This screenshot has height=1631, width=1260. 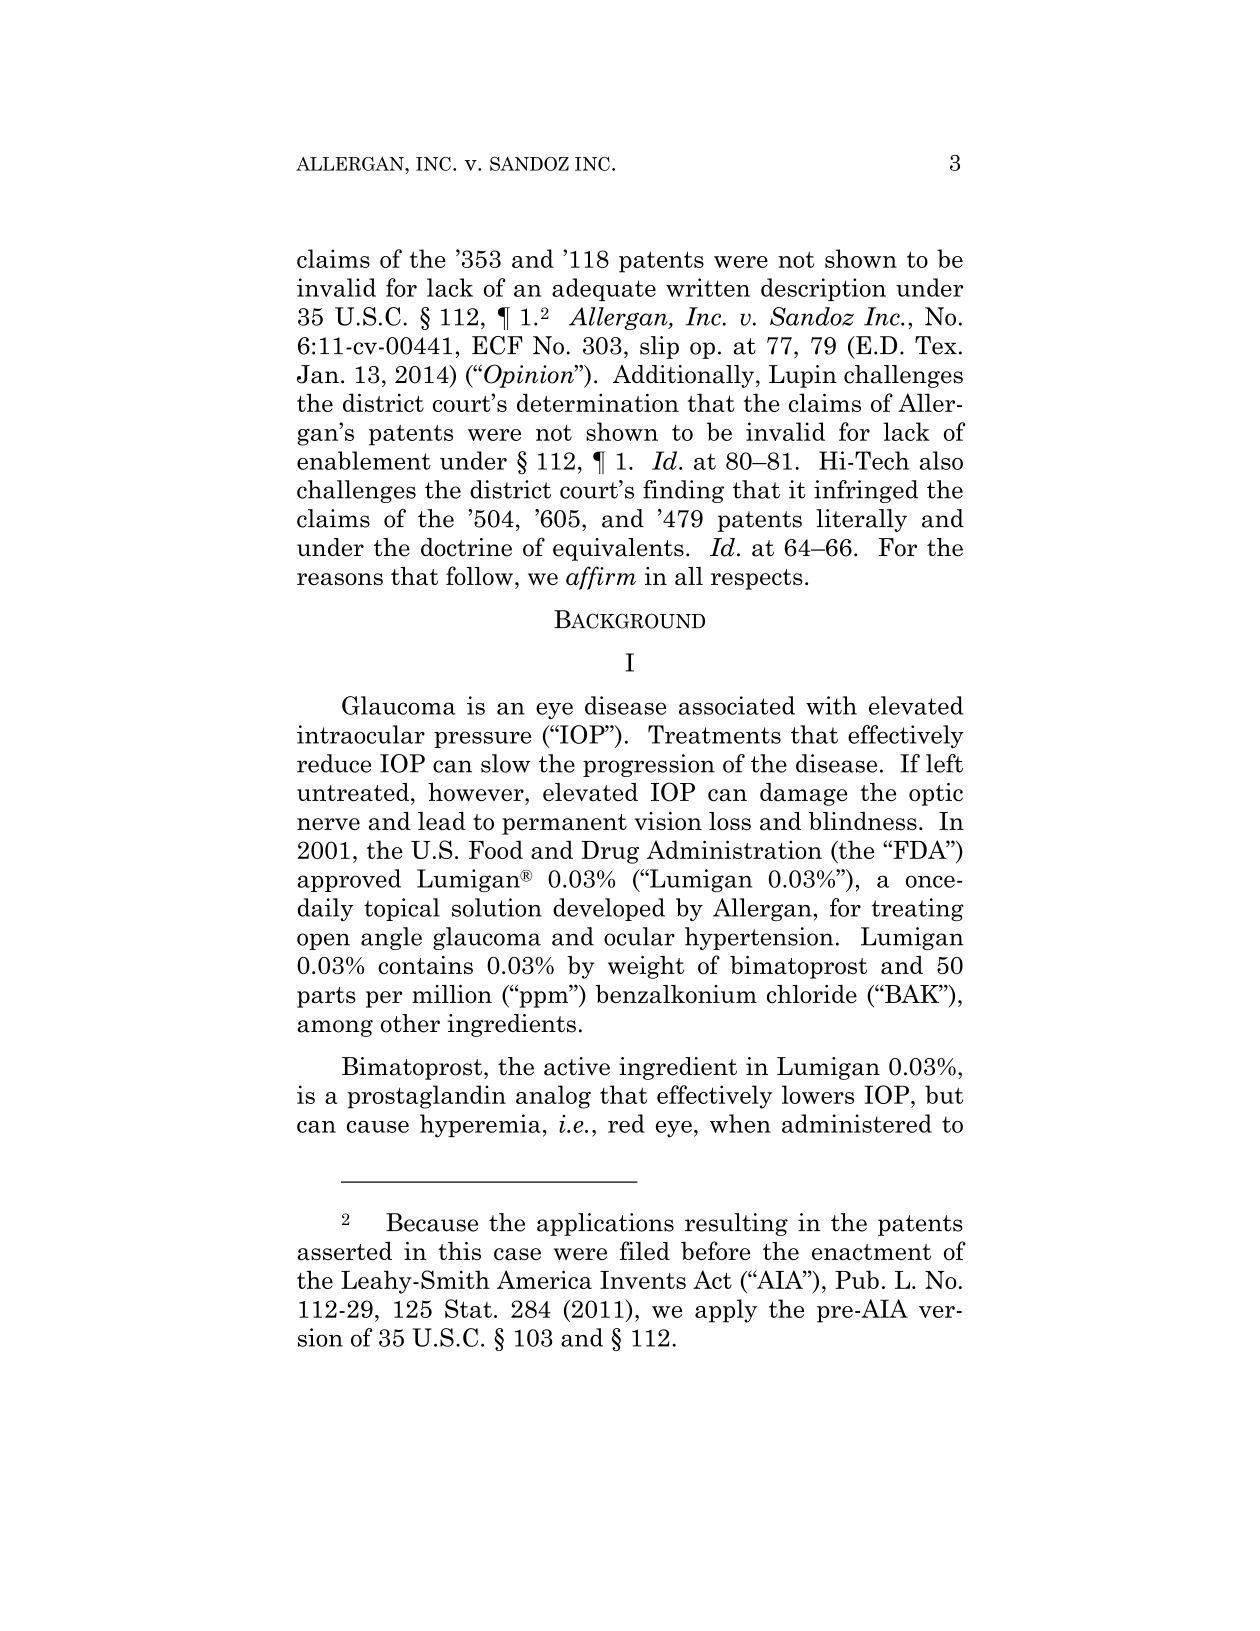 What do you see at coordinates (863, 821) in the screenshot?
I see `blindness` at bounding box center [863, 821].
